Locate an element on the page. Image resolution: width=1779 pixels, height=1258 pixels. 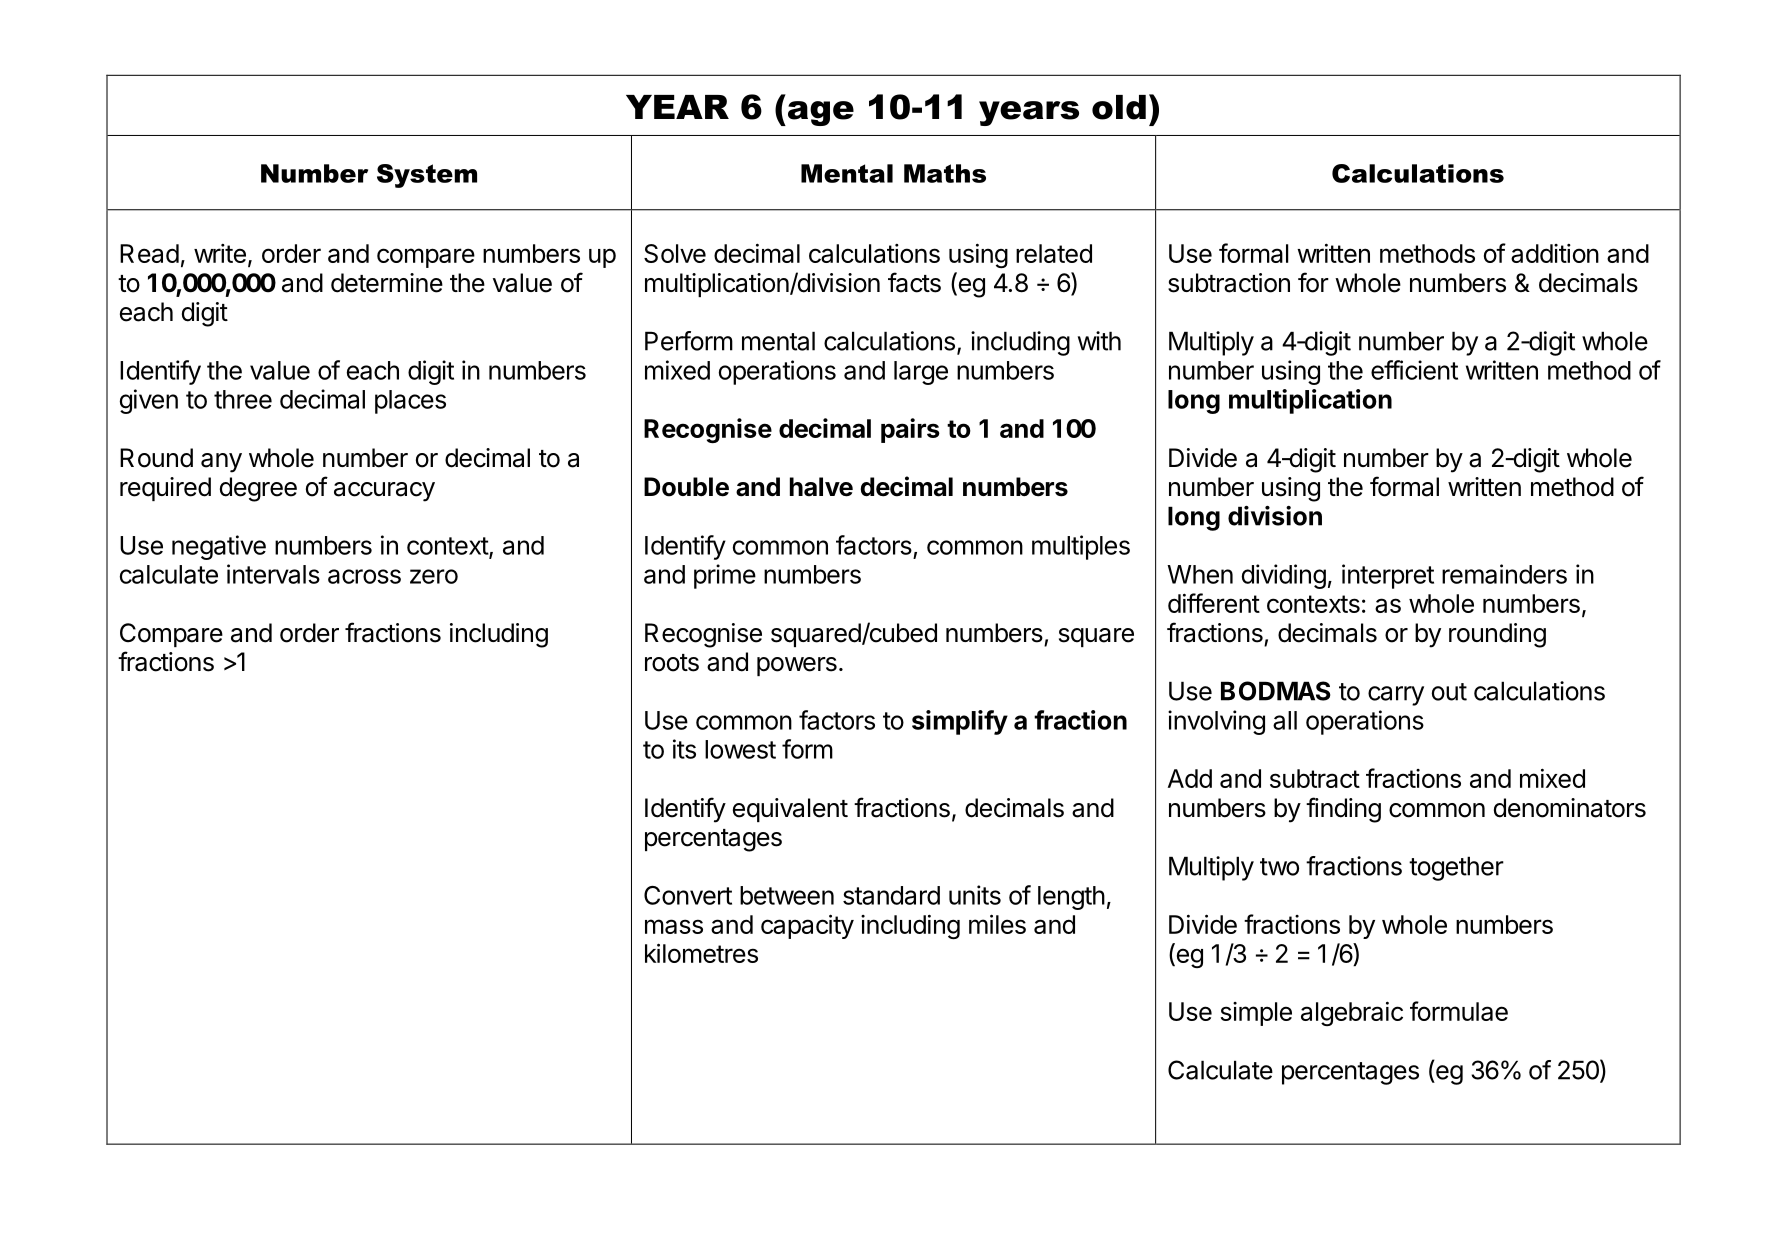
old is located at coordinates (1119, 107).
